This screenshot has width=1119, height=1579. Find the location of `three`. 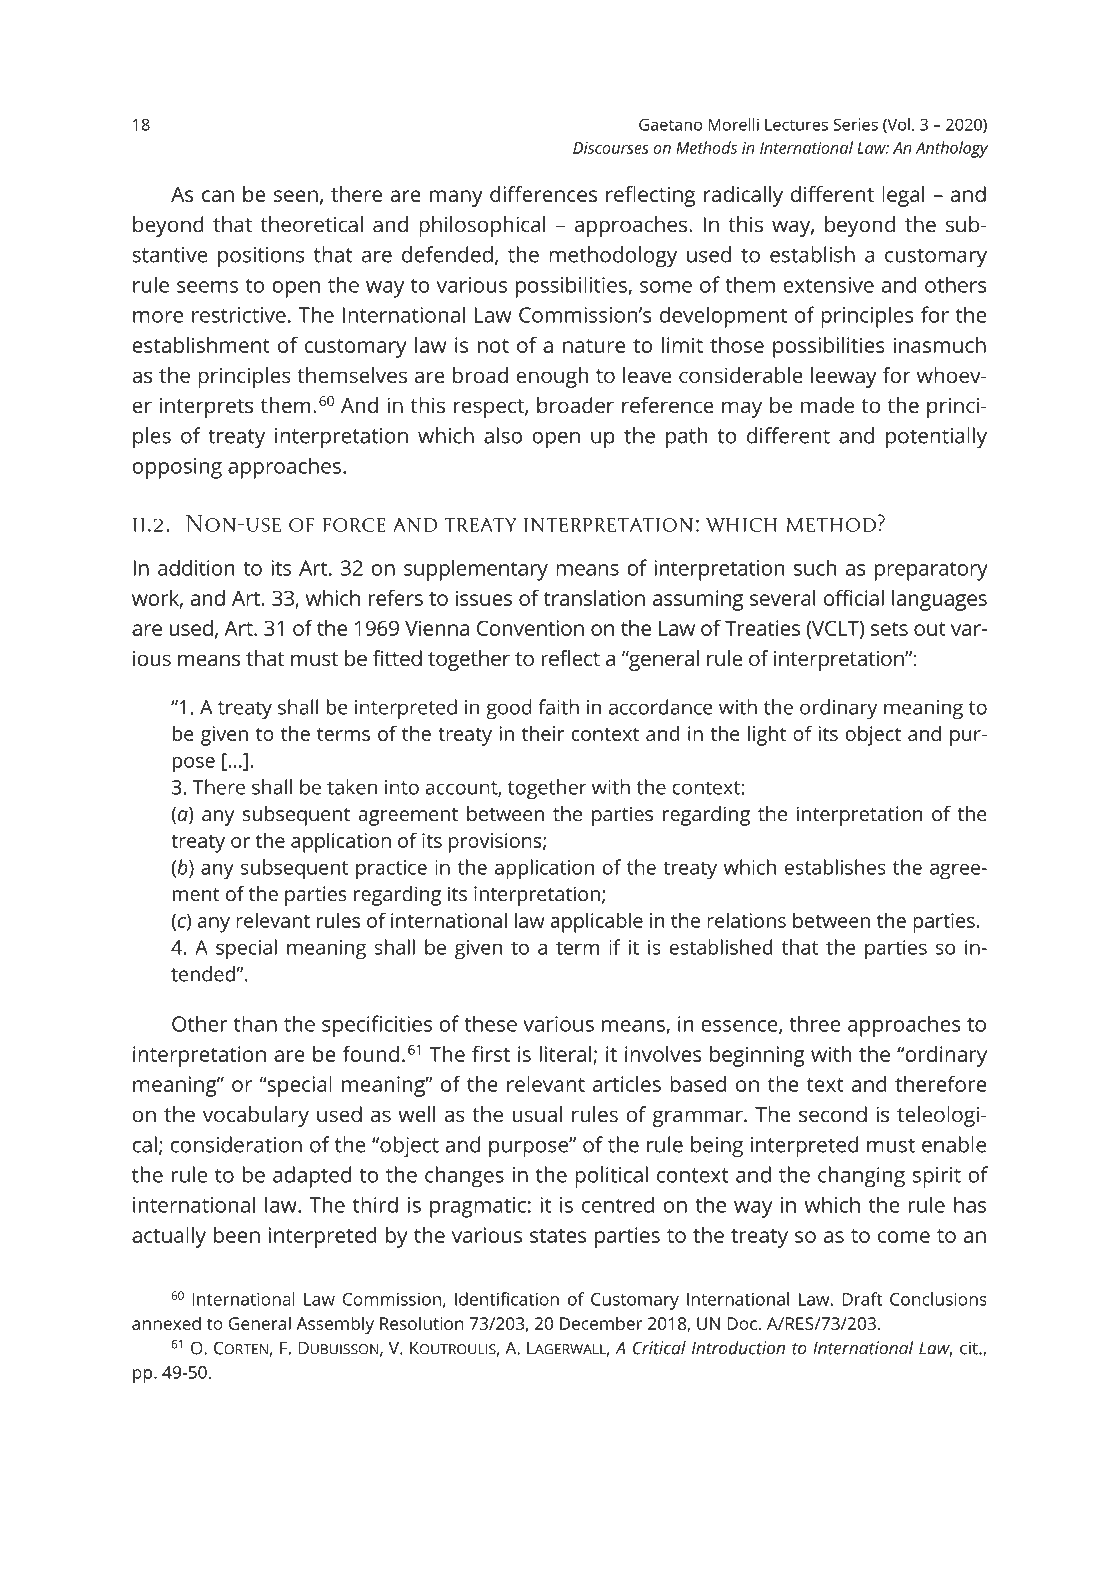

three is located at coordinates (815, 1023).
